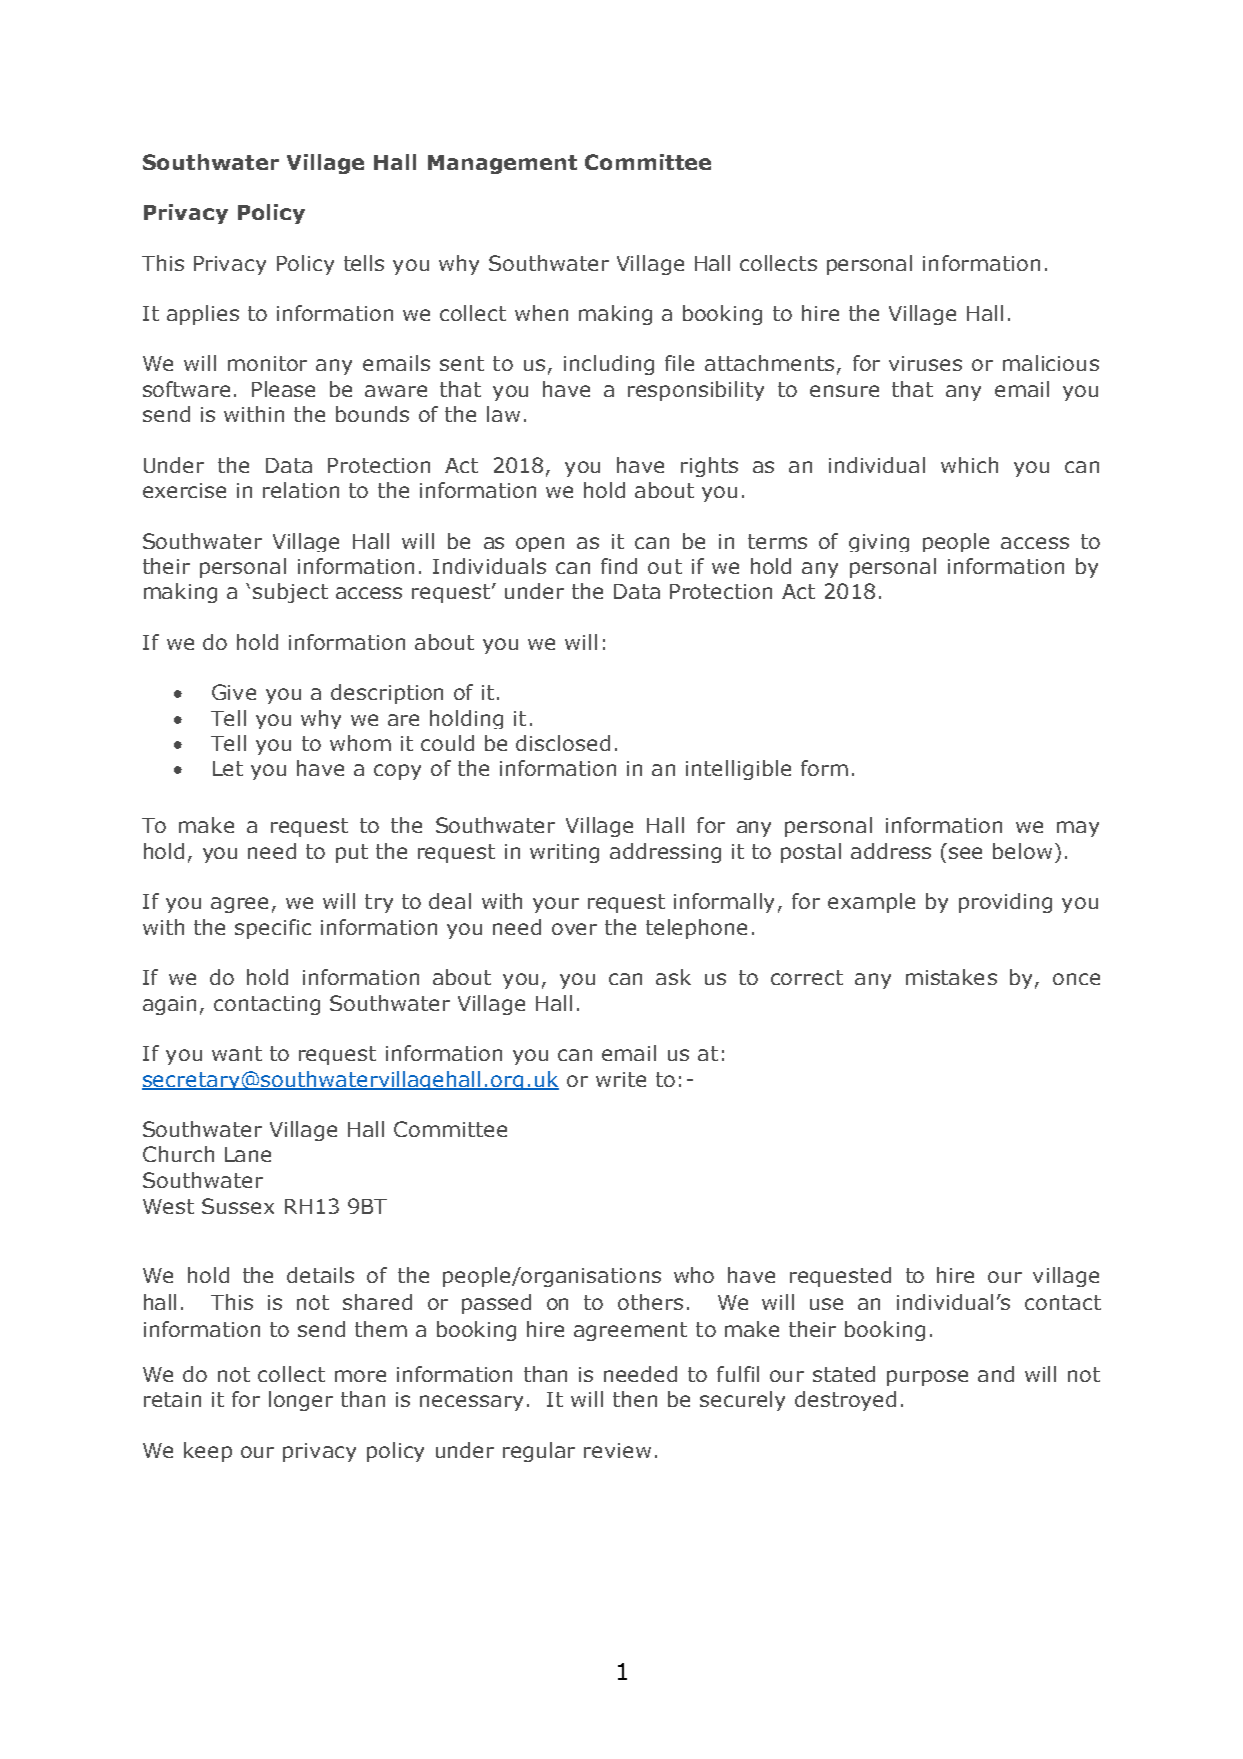 This document has width=1243, height=1759. What do you see at coordinates (301, 1401) in the document?
I see `longer` at bounding box center [301, 1401].
